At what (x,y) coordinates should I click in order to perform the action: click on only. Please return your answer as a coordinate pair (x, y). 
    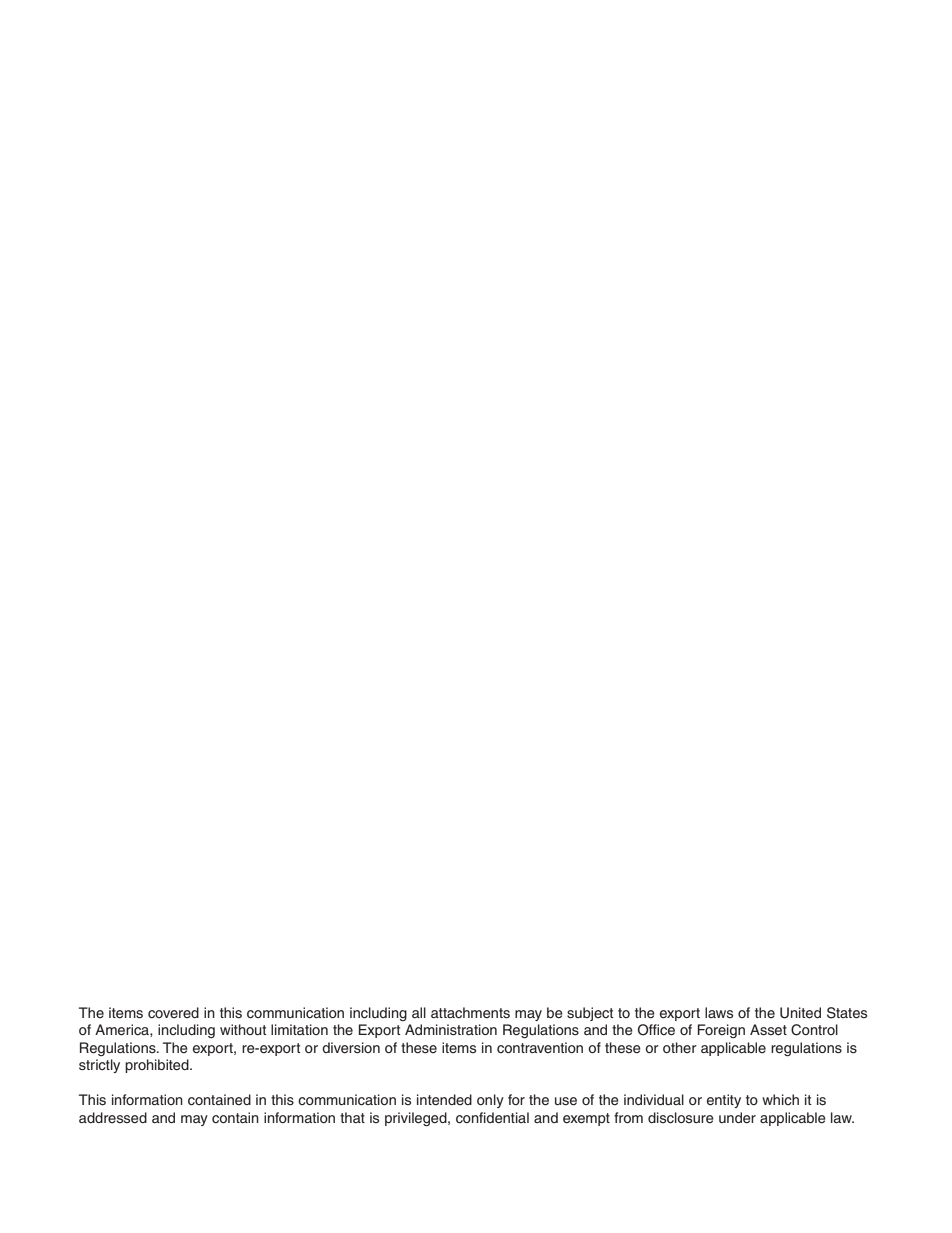
    Looking at the image, I should click on (490, 1101).
